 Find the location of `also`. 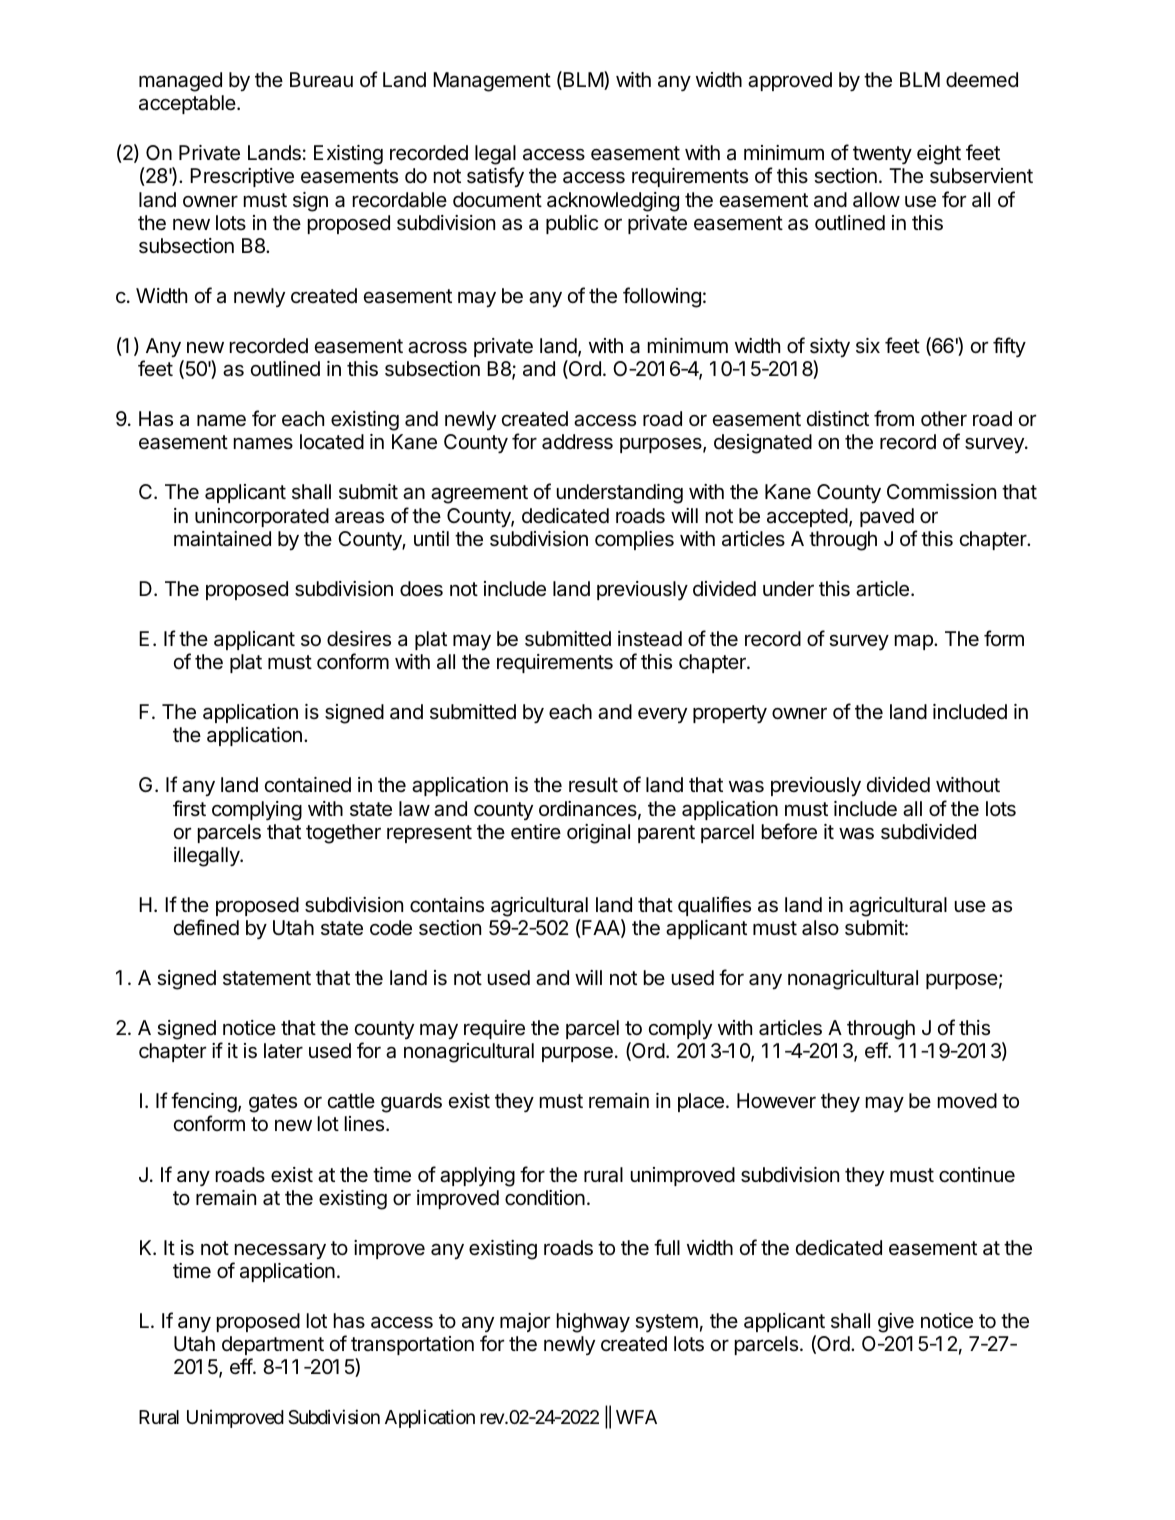

also is located at coordinates (820, 928).
